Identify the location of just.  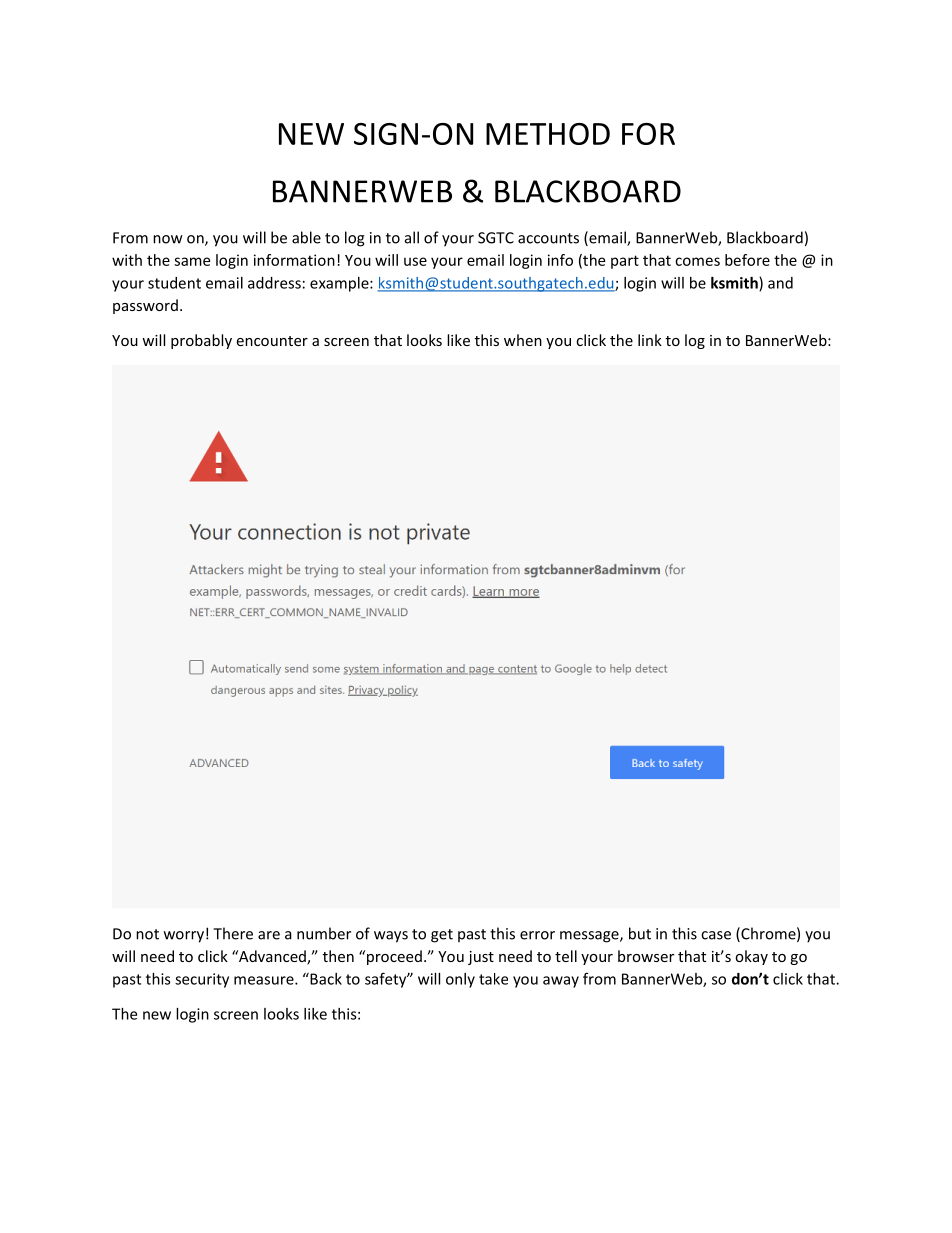
(481, 958).
